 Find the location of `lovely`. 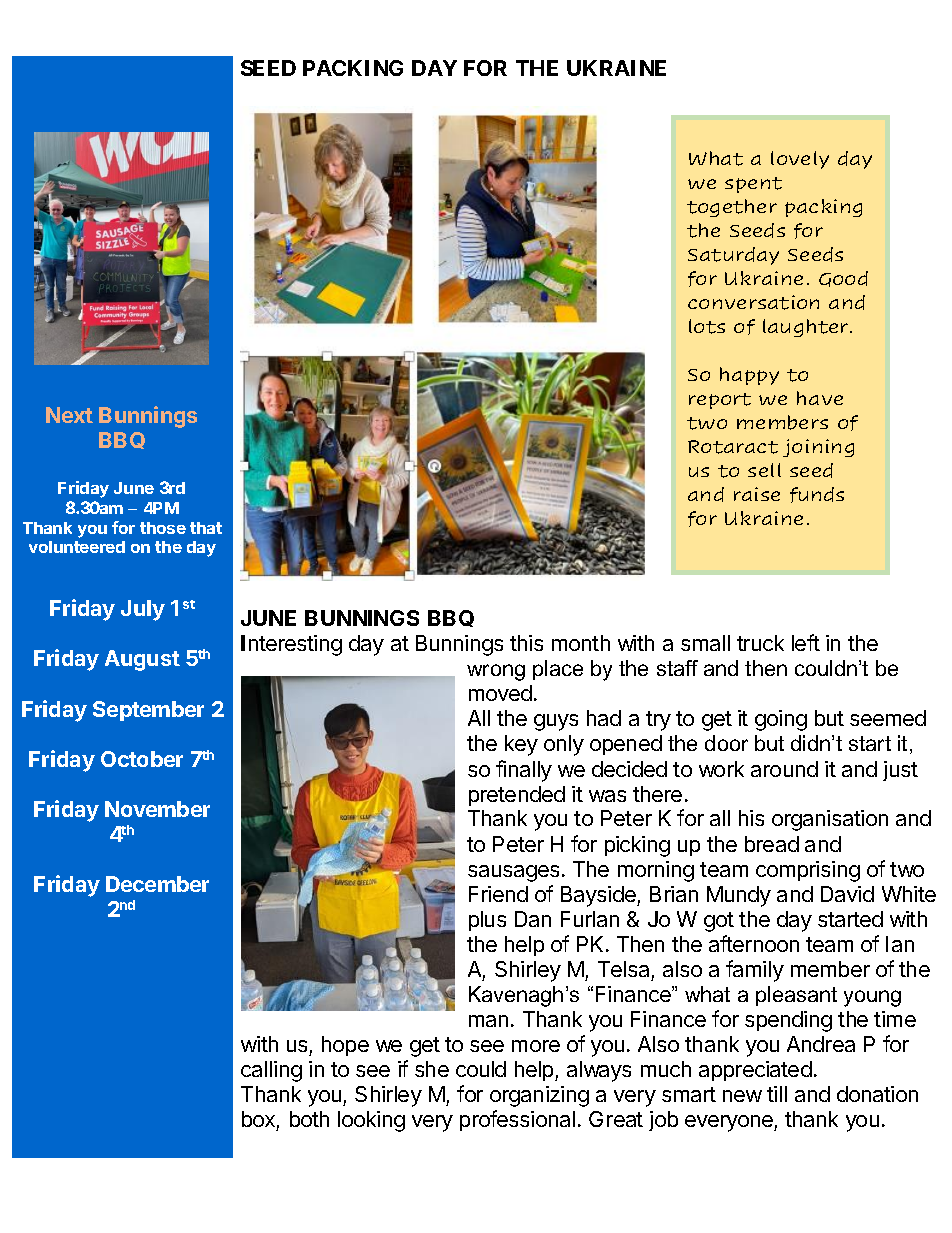

lovely is located at coordinates (800, 160).
